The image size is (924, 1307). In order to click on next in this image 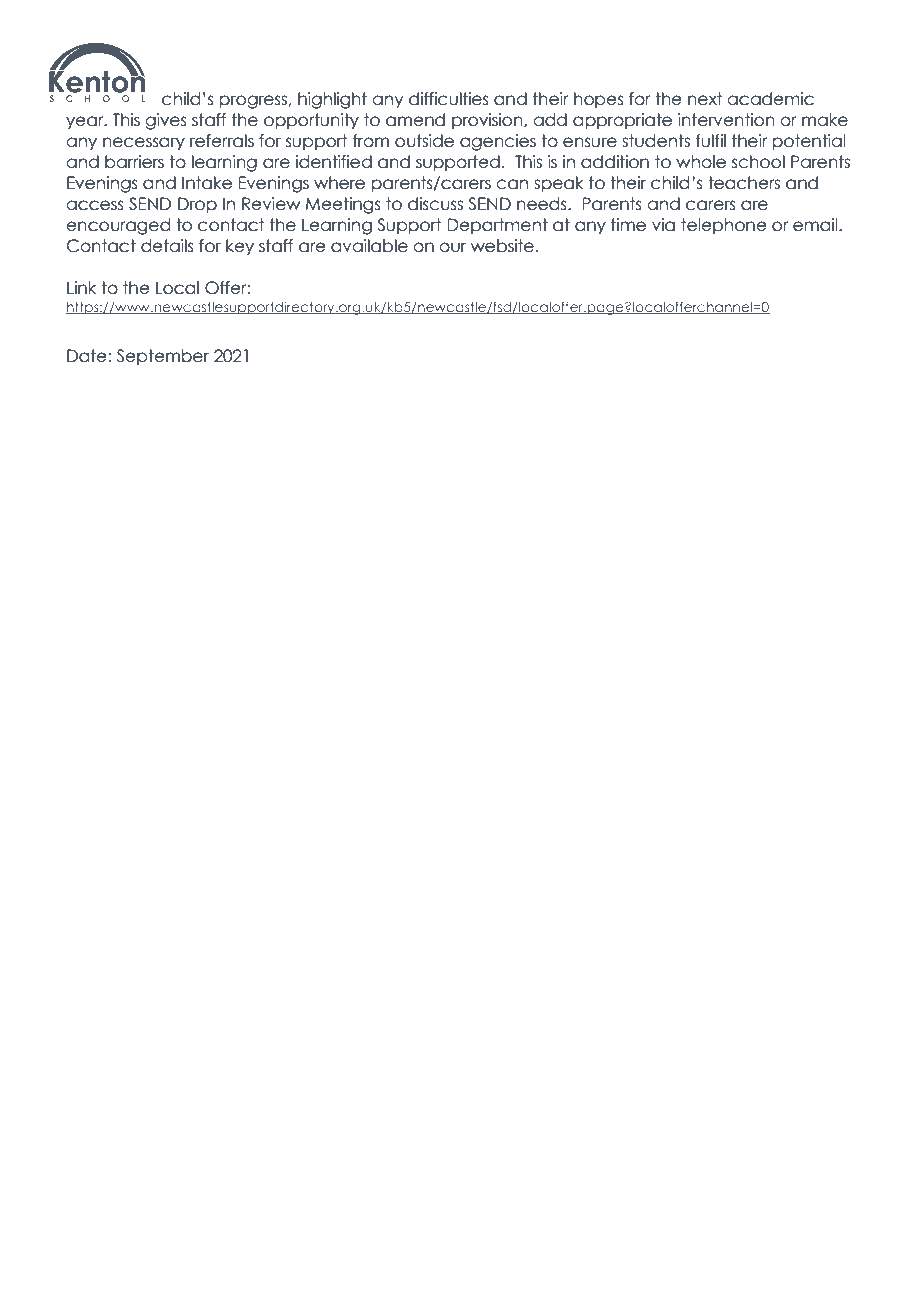, I will do `click(705, 99)`.
